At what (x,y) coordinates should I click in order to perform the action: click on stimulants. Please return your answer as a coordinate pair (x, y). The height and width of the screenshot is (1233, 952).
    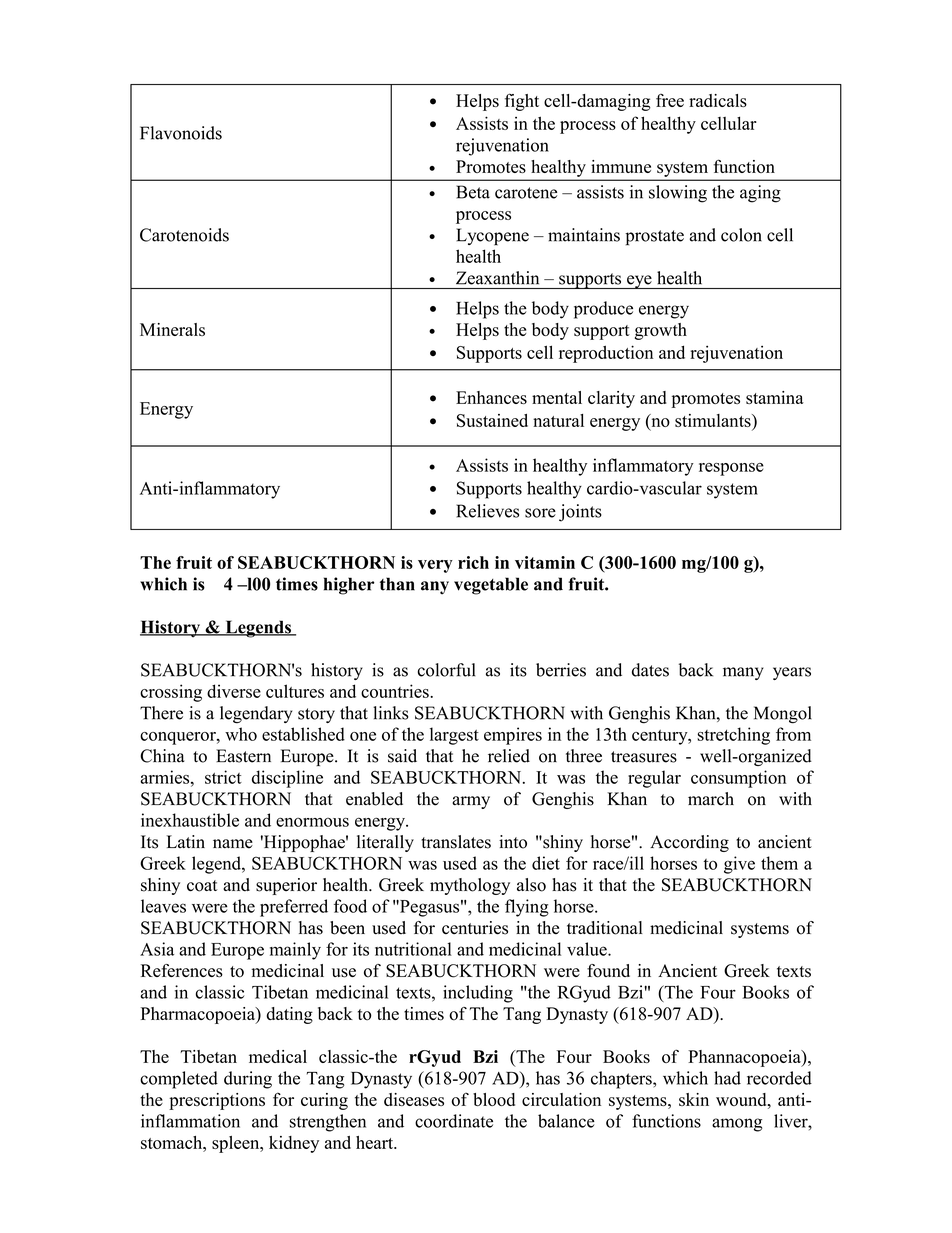
    Looking at the image, I should click on (714, 420).
